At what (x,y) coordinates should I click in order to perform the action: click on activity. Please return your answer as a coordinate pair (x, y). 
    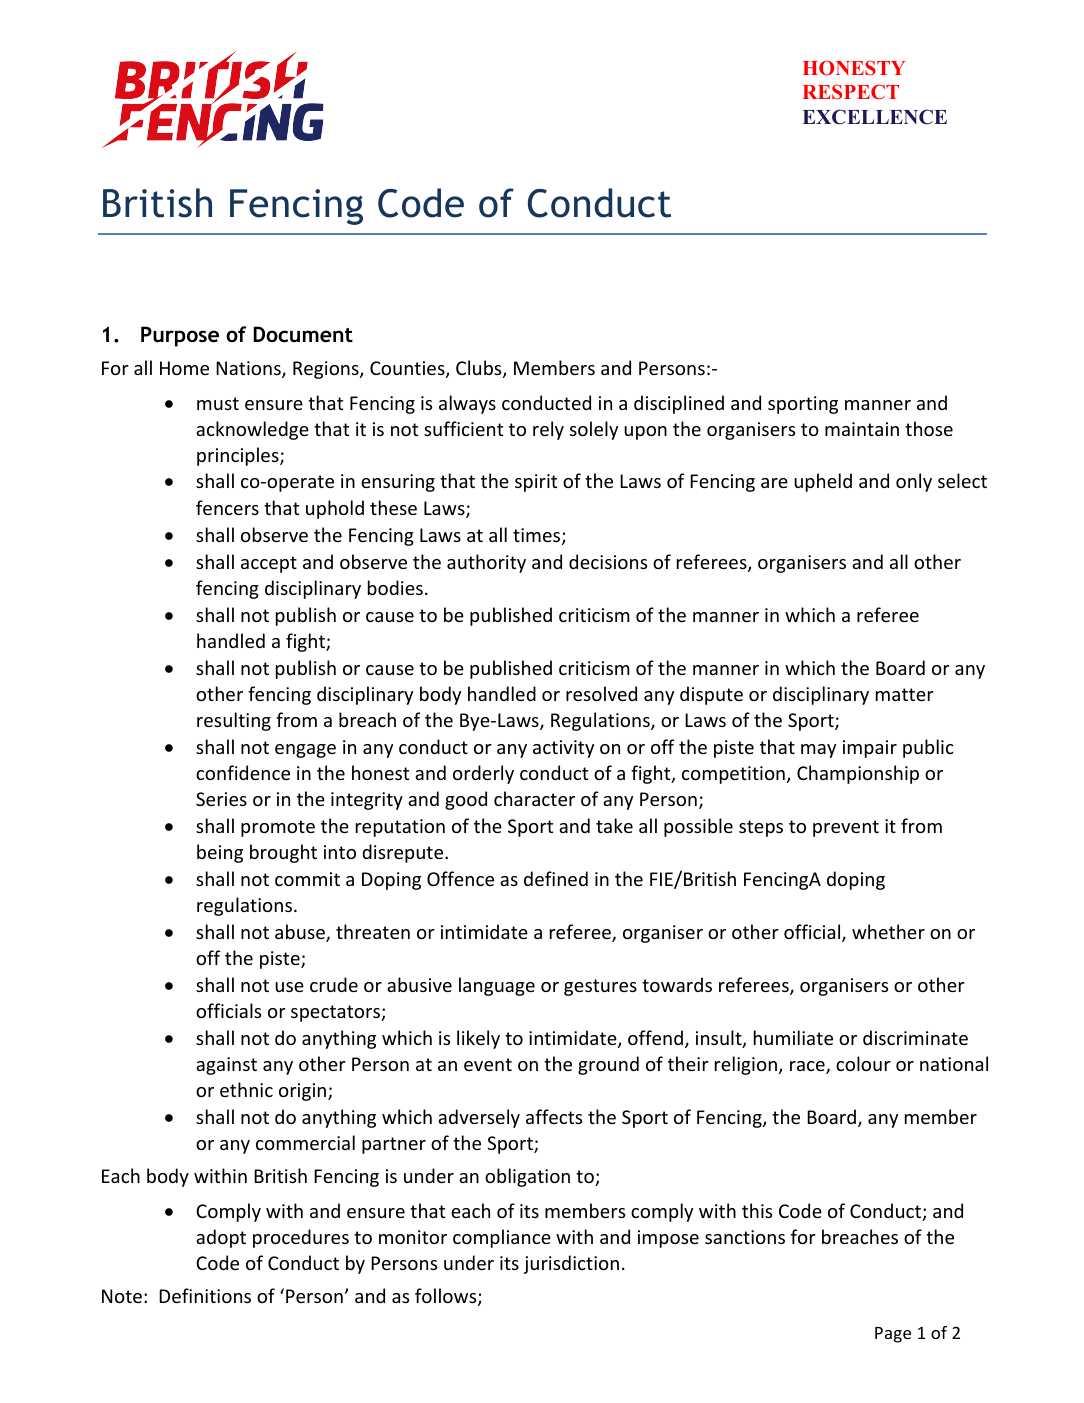
    Looking at the image, I should click on (563, 749).
